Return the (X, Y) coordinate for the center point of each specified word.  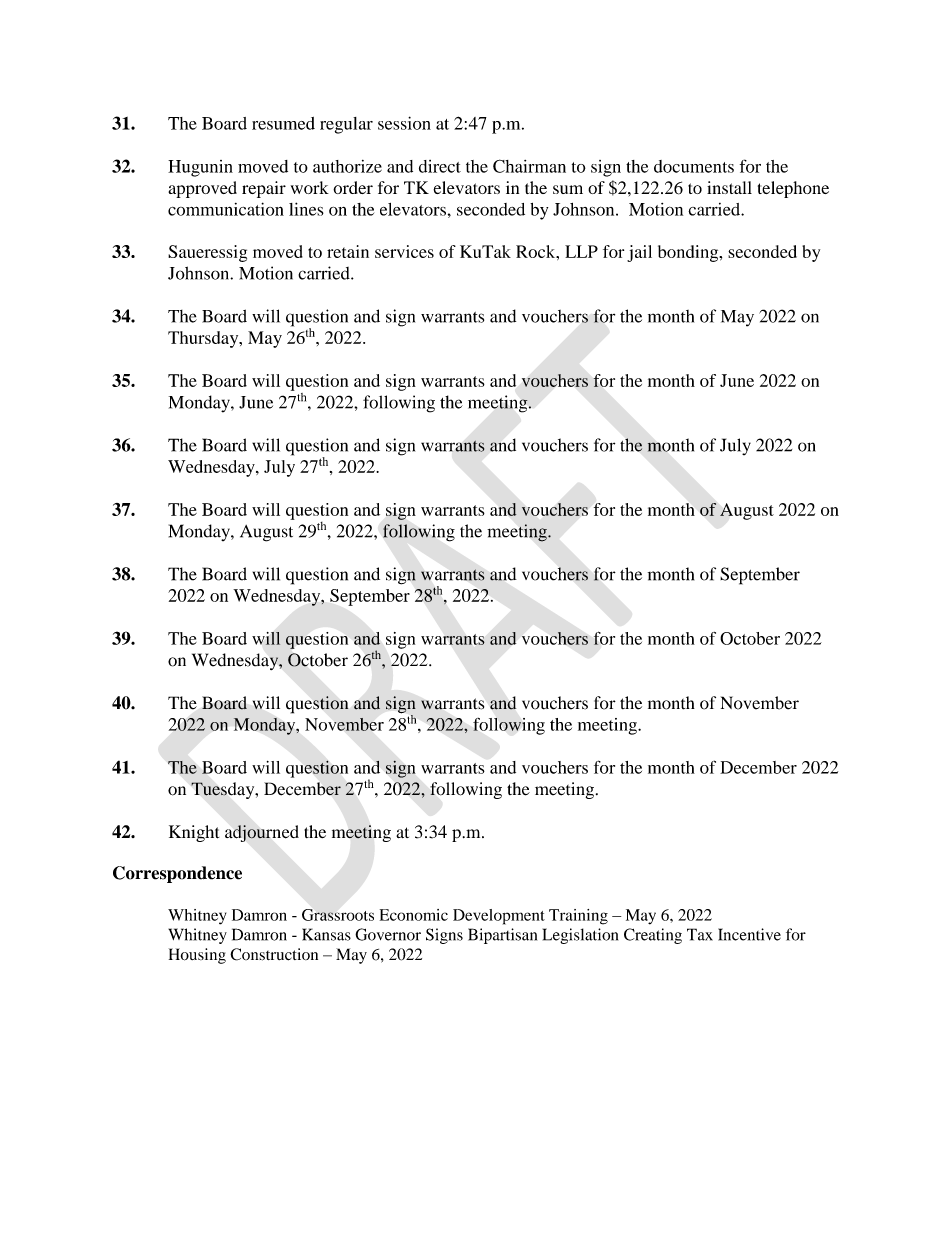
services (404, 251)
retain (348, 251)
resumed (283, 123)
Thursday (204, 339)
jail (639, 253)
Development (499, 917)
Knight (194, 833)
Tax (700, 934)
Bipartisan (502, 936)
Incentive (749, 934)
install (729, 187)
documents (694, 166)
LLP (581, 251)
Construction (274, 954)
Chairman (529, 166)
